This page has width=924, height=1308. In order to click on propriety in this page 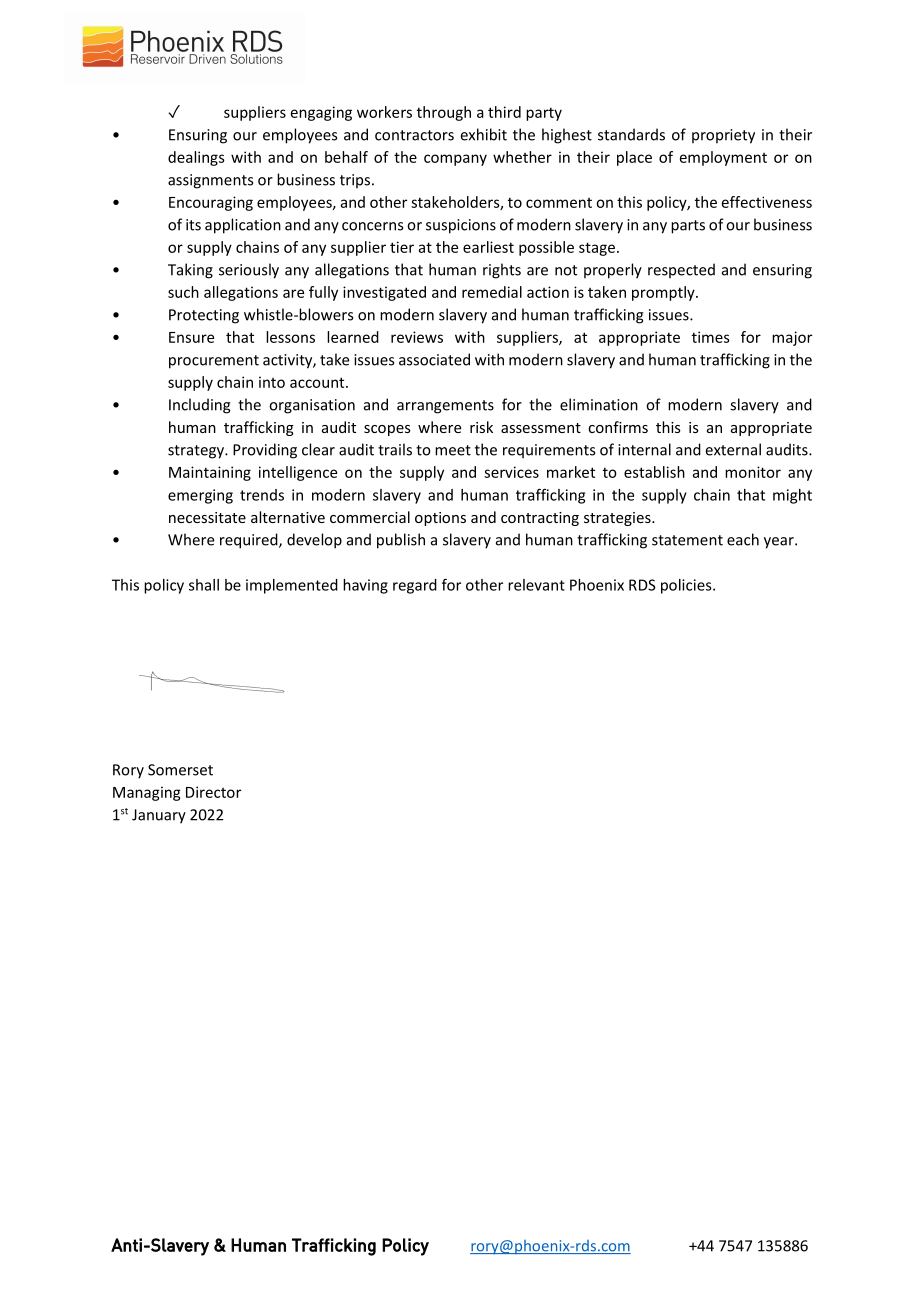, I will do `click(723, 136)`.
